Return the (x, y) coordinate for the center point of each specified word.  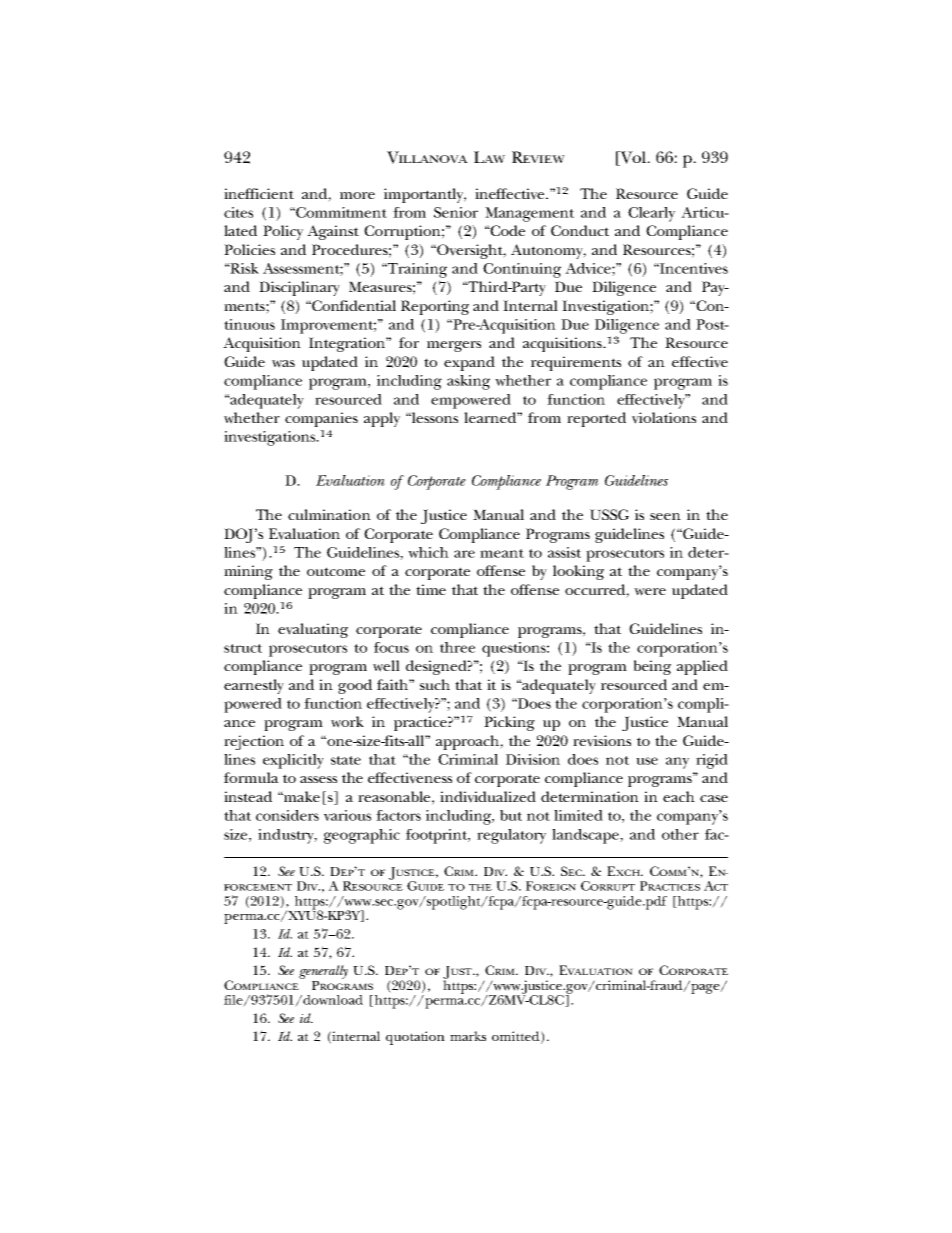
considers (287, 815)
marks (468, 1036)
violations (664, 418)
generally (323, 972)
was (283, 364)
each (679, 796)
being (652, 667)
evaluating (313, 630)
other (680, 834)
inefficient (259, 193)
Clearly (651, 214)
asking (468, 382)
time (431, 589)
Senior (456, 212)
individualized (488, 797)
